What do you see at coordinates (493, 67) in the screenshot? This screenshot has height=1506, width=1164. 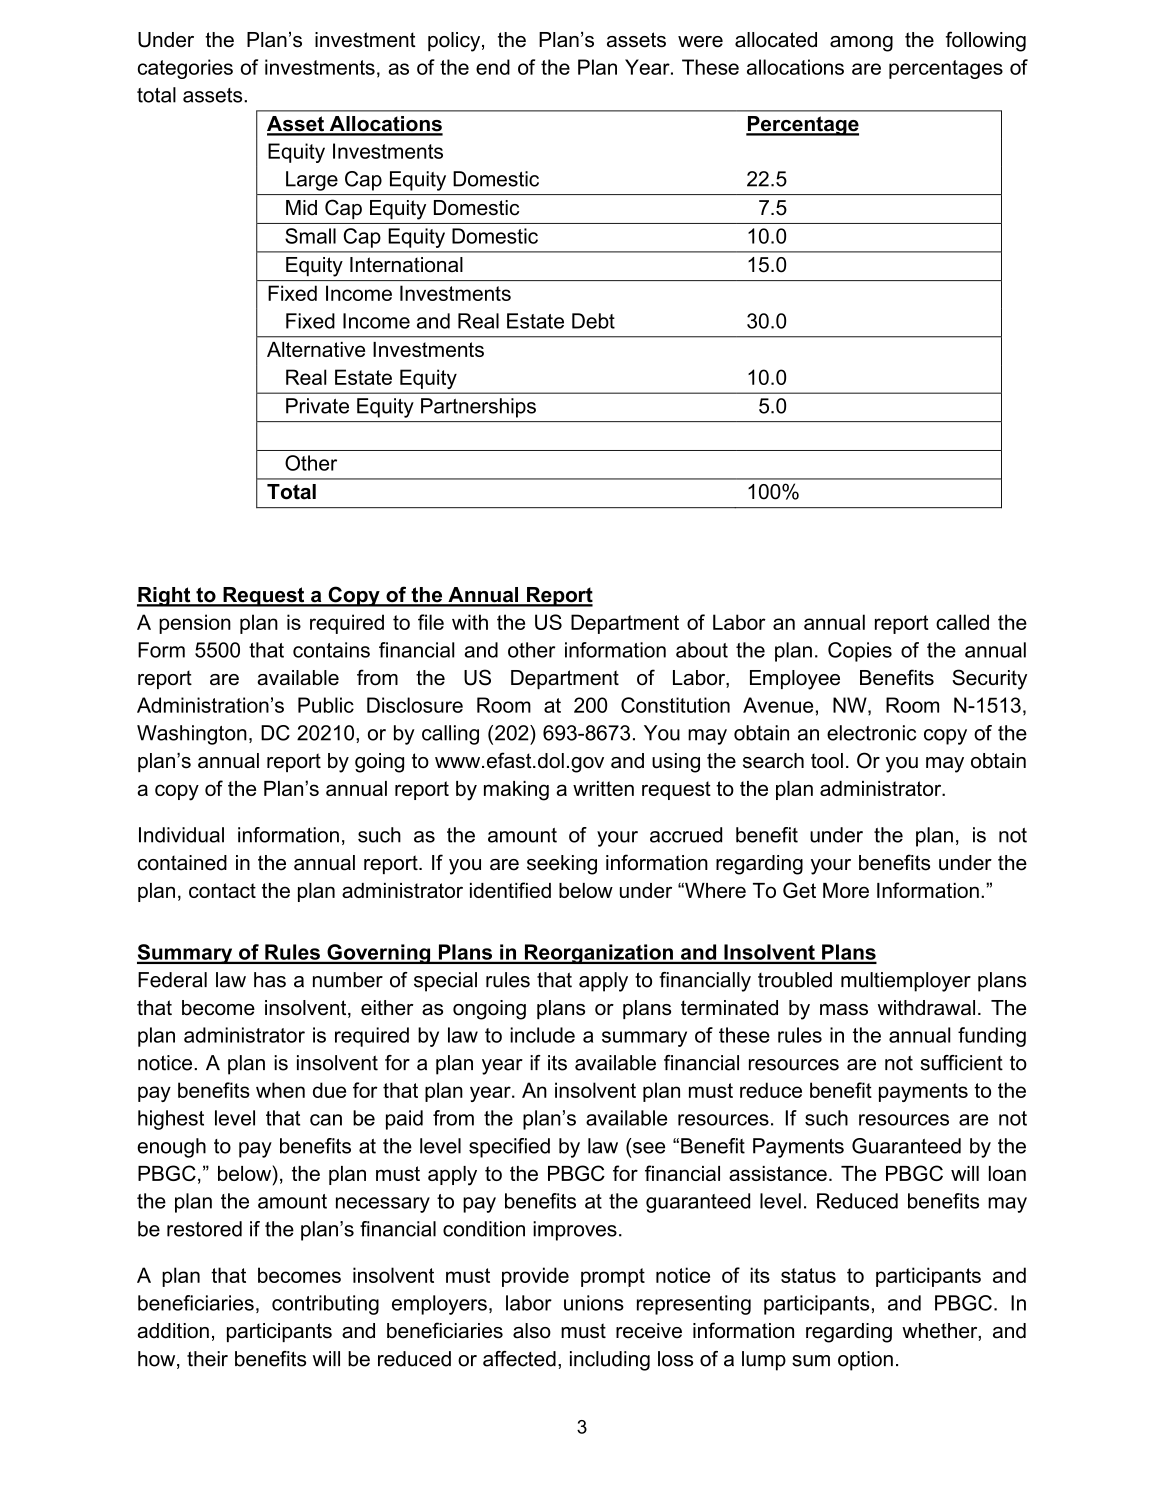 I see `end` at bounding box center [493, 67].
